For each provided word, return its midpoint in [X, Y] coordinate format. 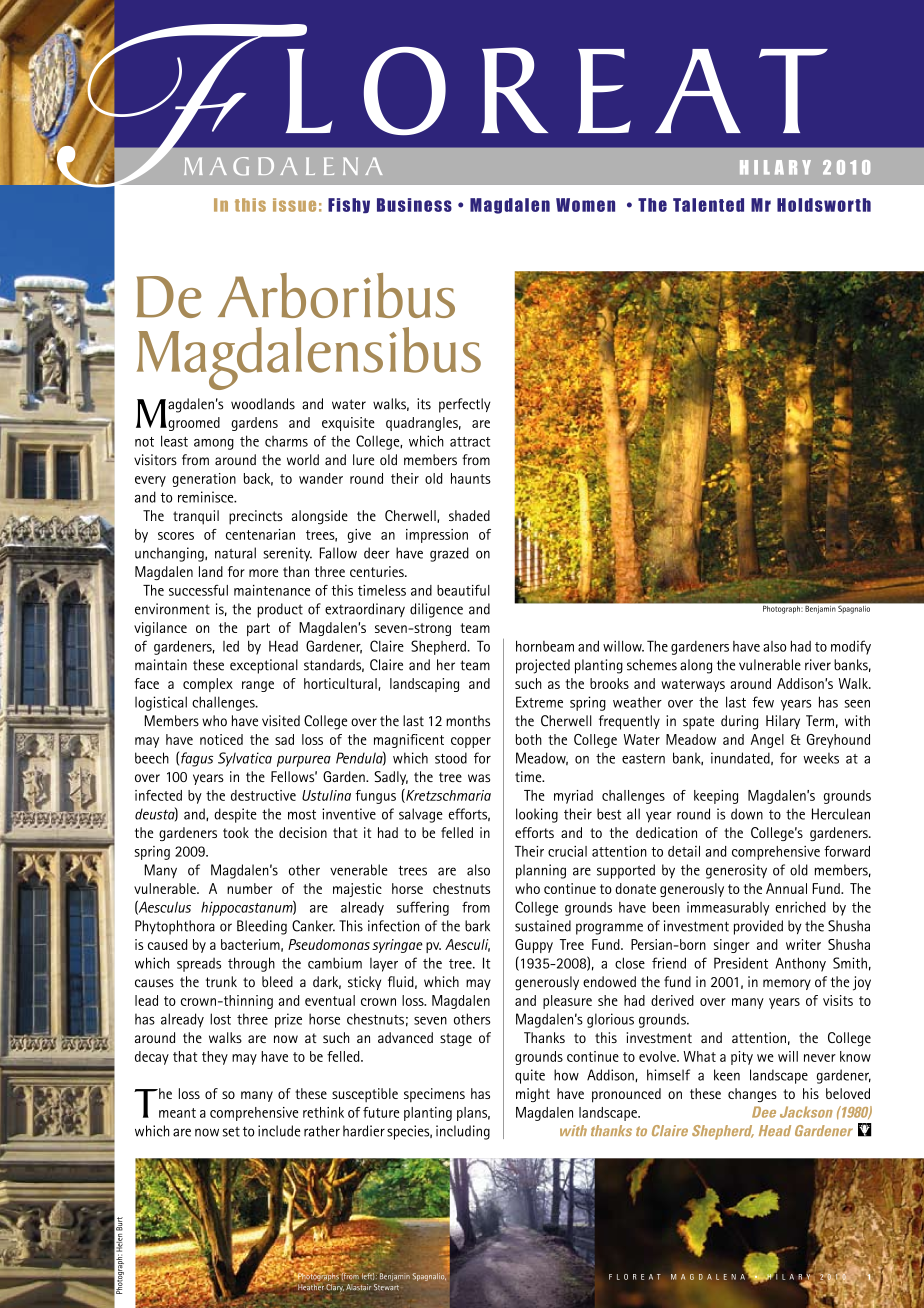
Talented [708, 205]
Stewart [386, 1287]
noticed [221, 739]
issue [294, 205]
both [529, 739]
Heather [311, 1286]
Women [585, 205]
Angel [767, 741]
